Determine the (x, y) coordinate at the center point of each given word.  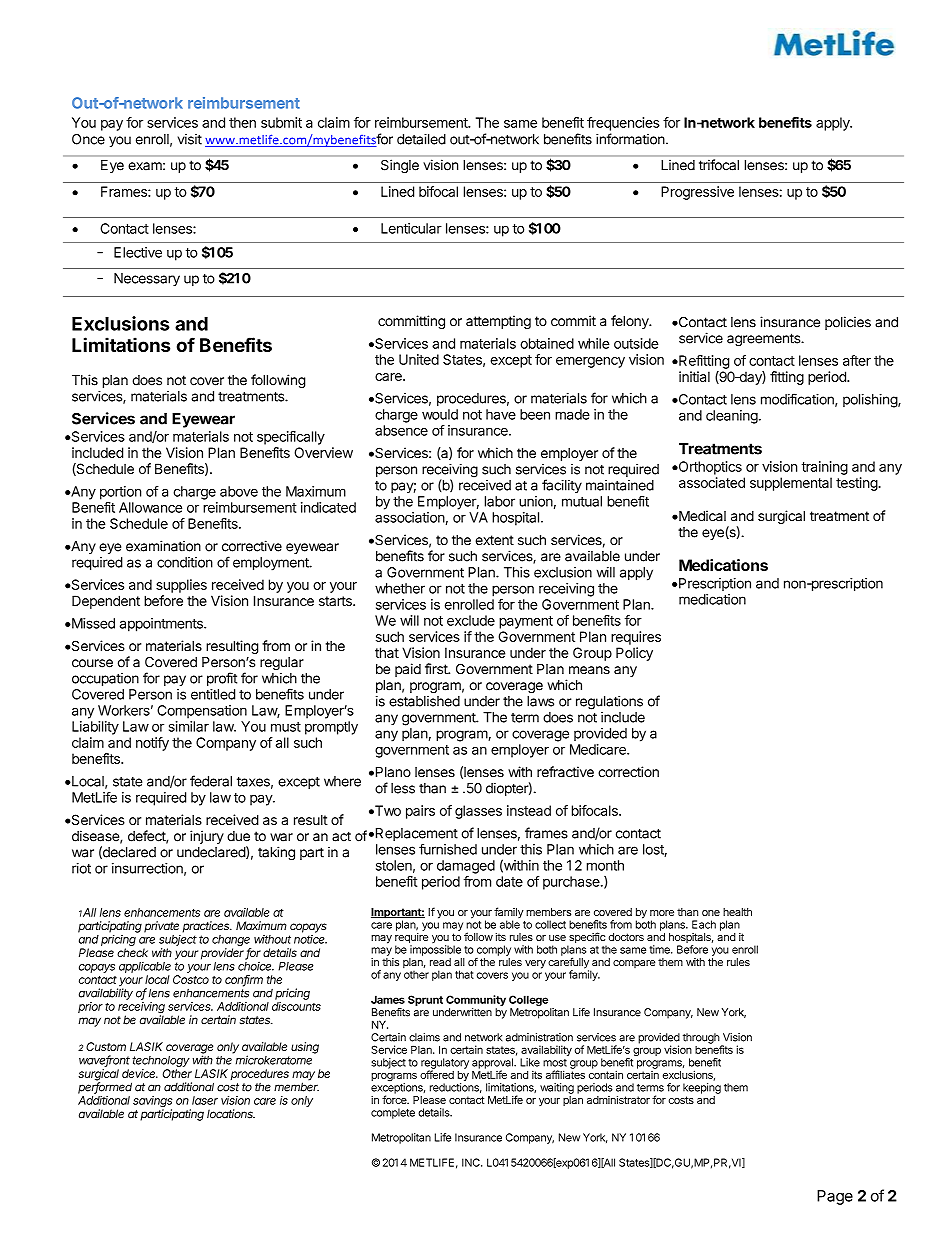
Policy (634, 654)
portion (120, 493)
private (161, 927)
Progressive (697, 193)
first (437, 669)
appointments (162, 625)
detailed (421, 139)
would (440, 414)
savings (152, 1103)
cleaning (732, 417)
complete (393, 1113)
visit (190, 139)
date (509, 881)
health (737, 912)
